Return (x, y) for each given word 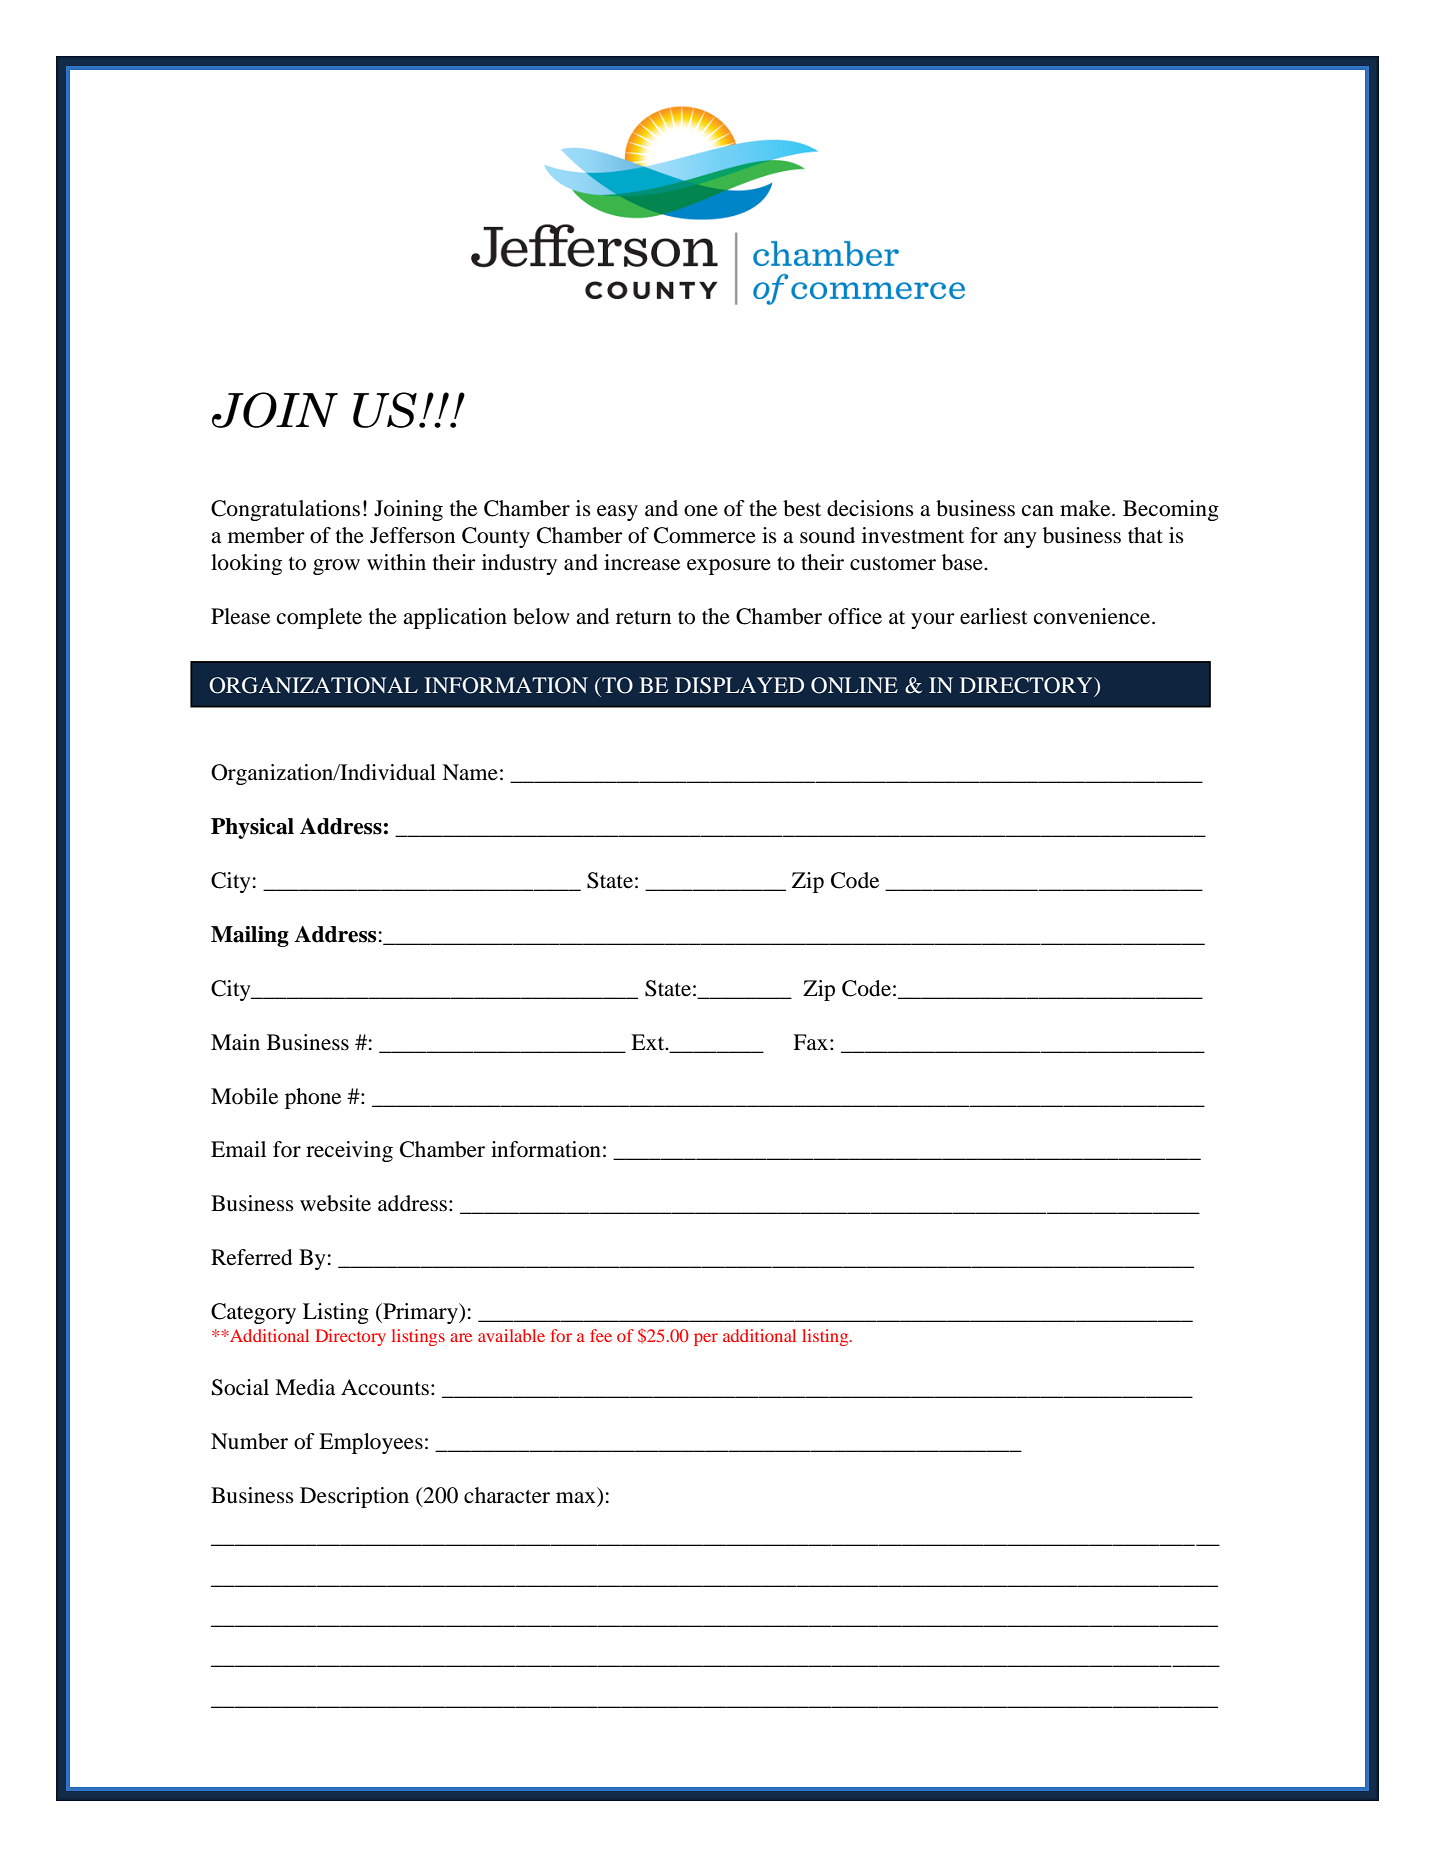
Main (235, 1042)
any (1020, 540)
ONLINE (854, 685)
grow (336, 567)
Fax (812, 1042)
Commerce (705, 535)
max (576, 1498)
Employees (371, 1443)
